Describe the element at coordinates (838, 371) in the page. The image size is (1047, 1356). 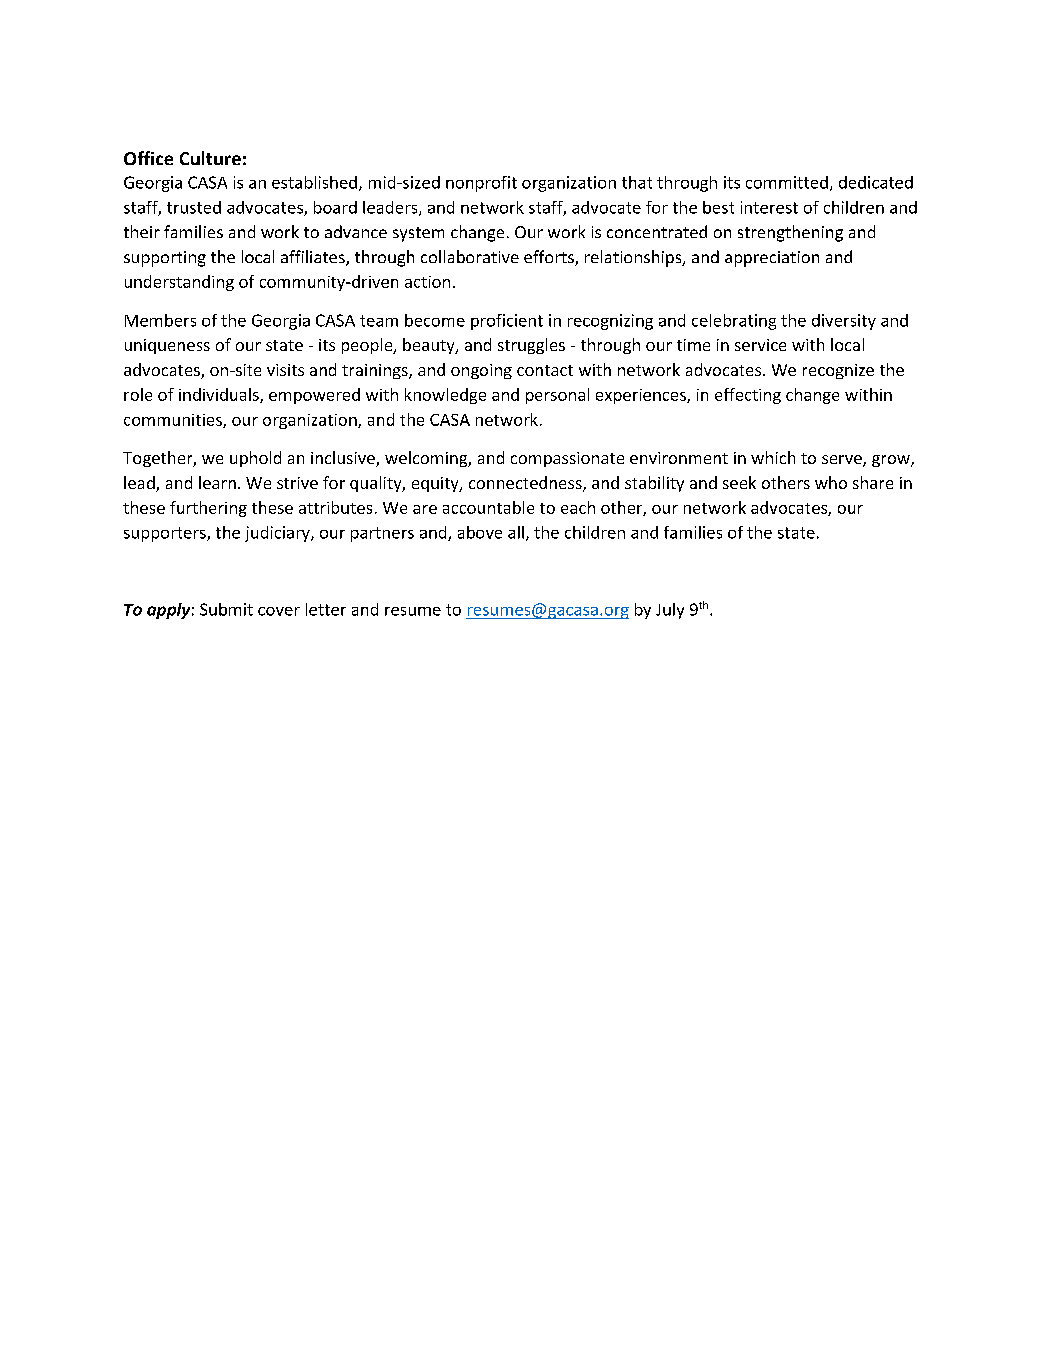
I see `recognize` at that location.
